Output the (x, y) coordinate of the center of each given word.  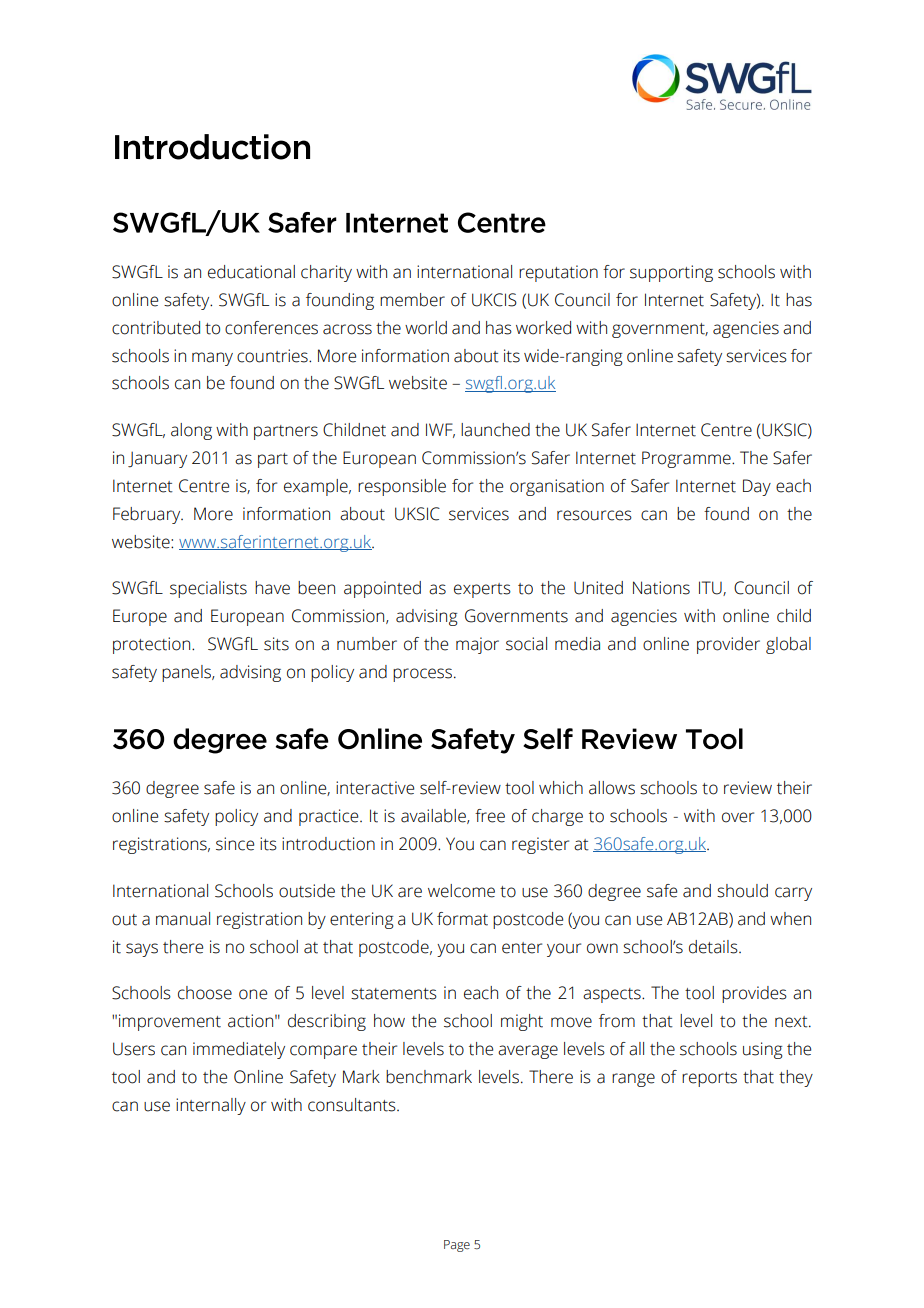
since (235, 844)
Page (457, 1246)
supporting (671, 273)
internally (211, 1106)
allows (612, 788)
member (412, 300)
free (490, 816)
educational (251, 272)
